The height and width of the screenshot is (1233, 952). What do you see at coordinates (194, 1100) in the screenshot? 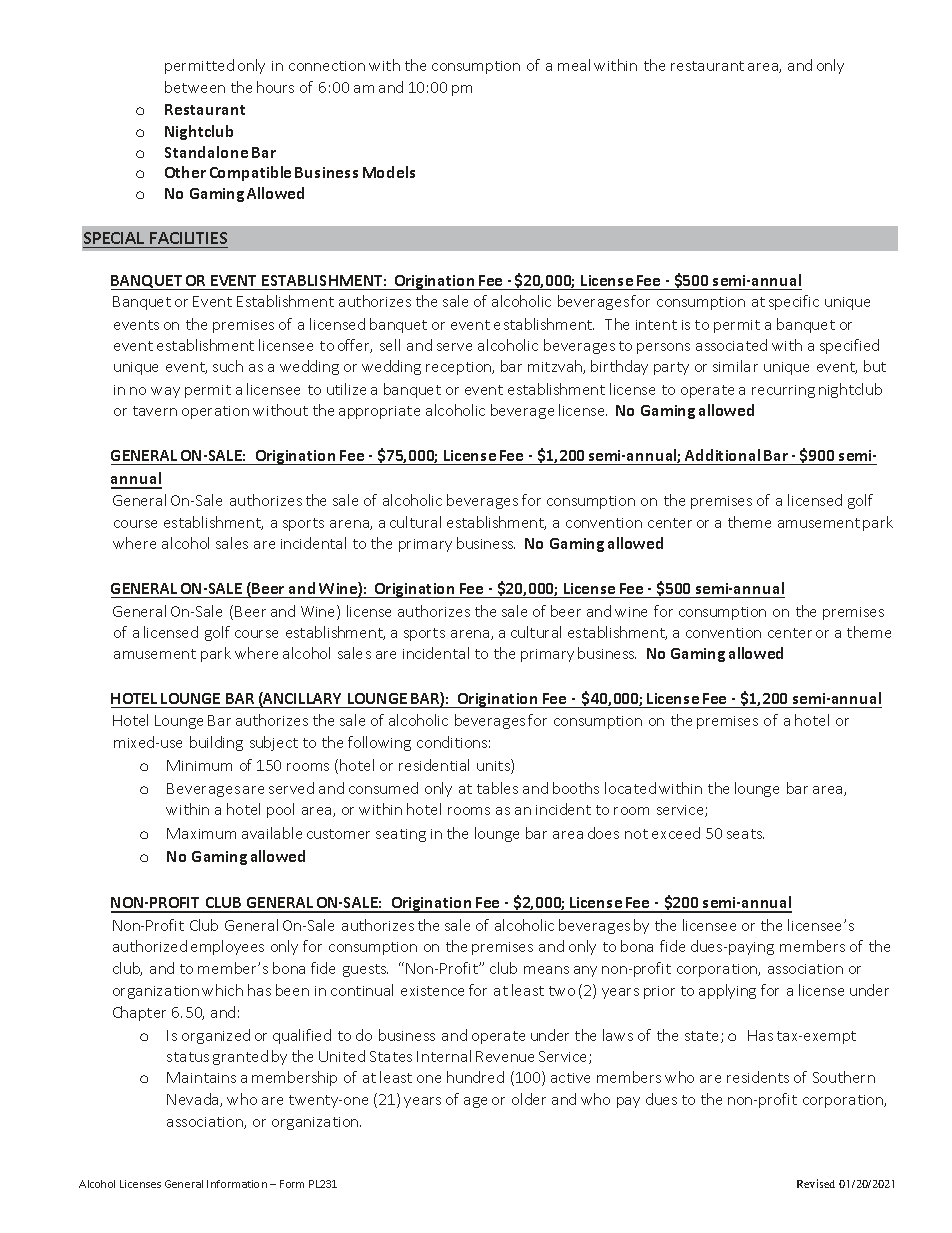
I see `Nevada` at bounding box center [194, 1100].
